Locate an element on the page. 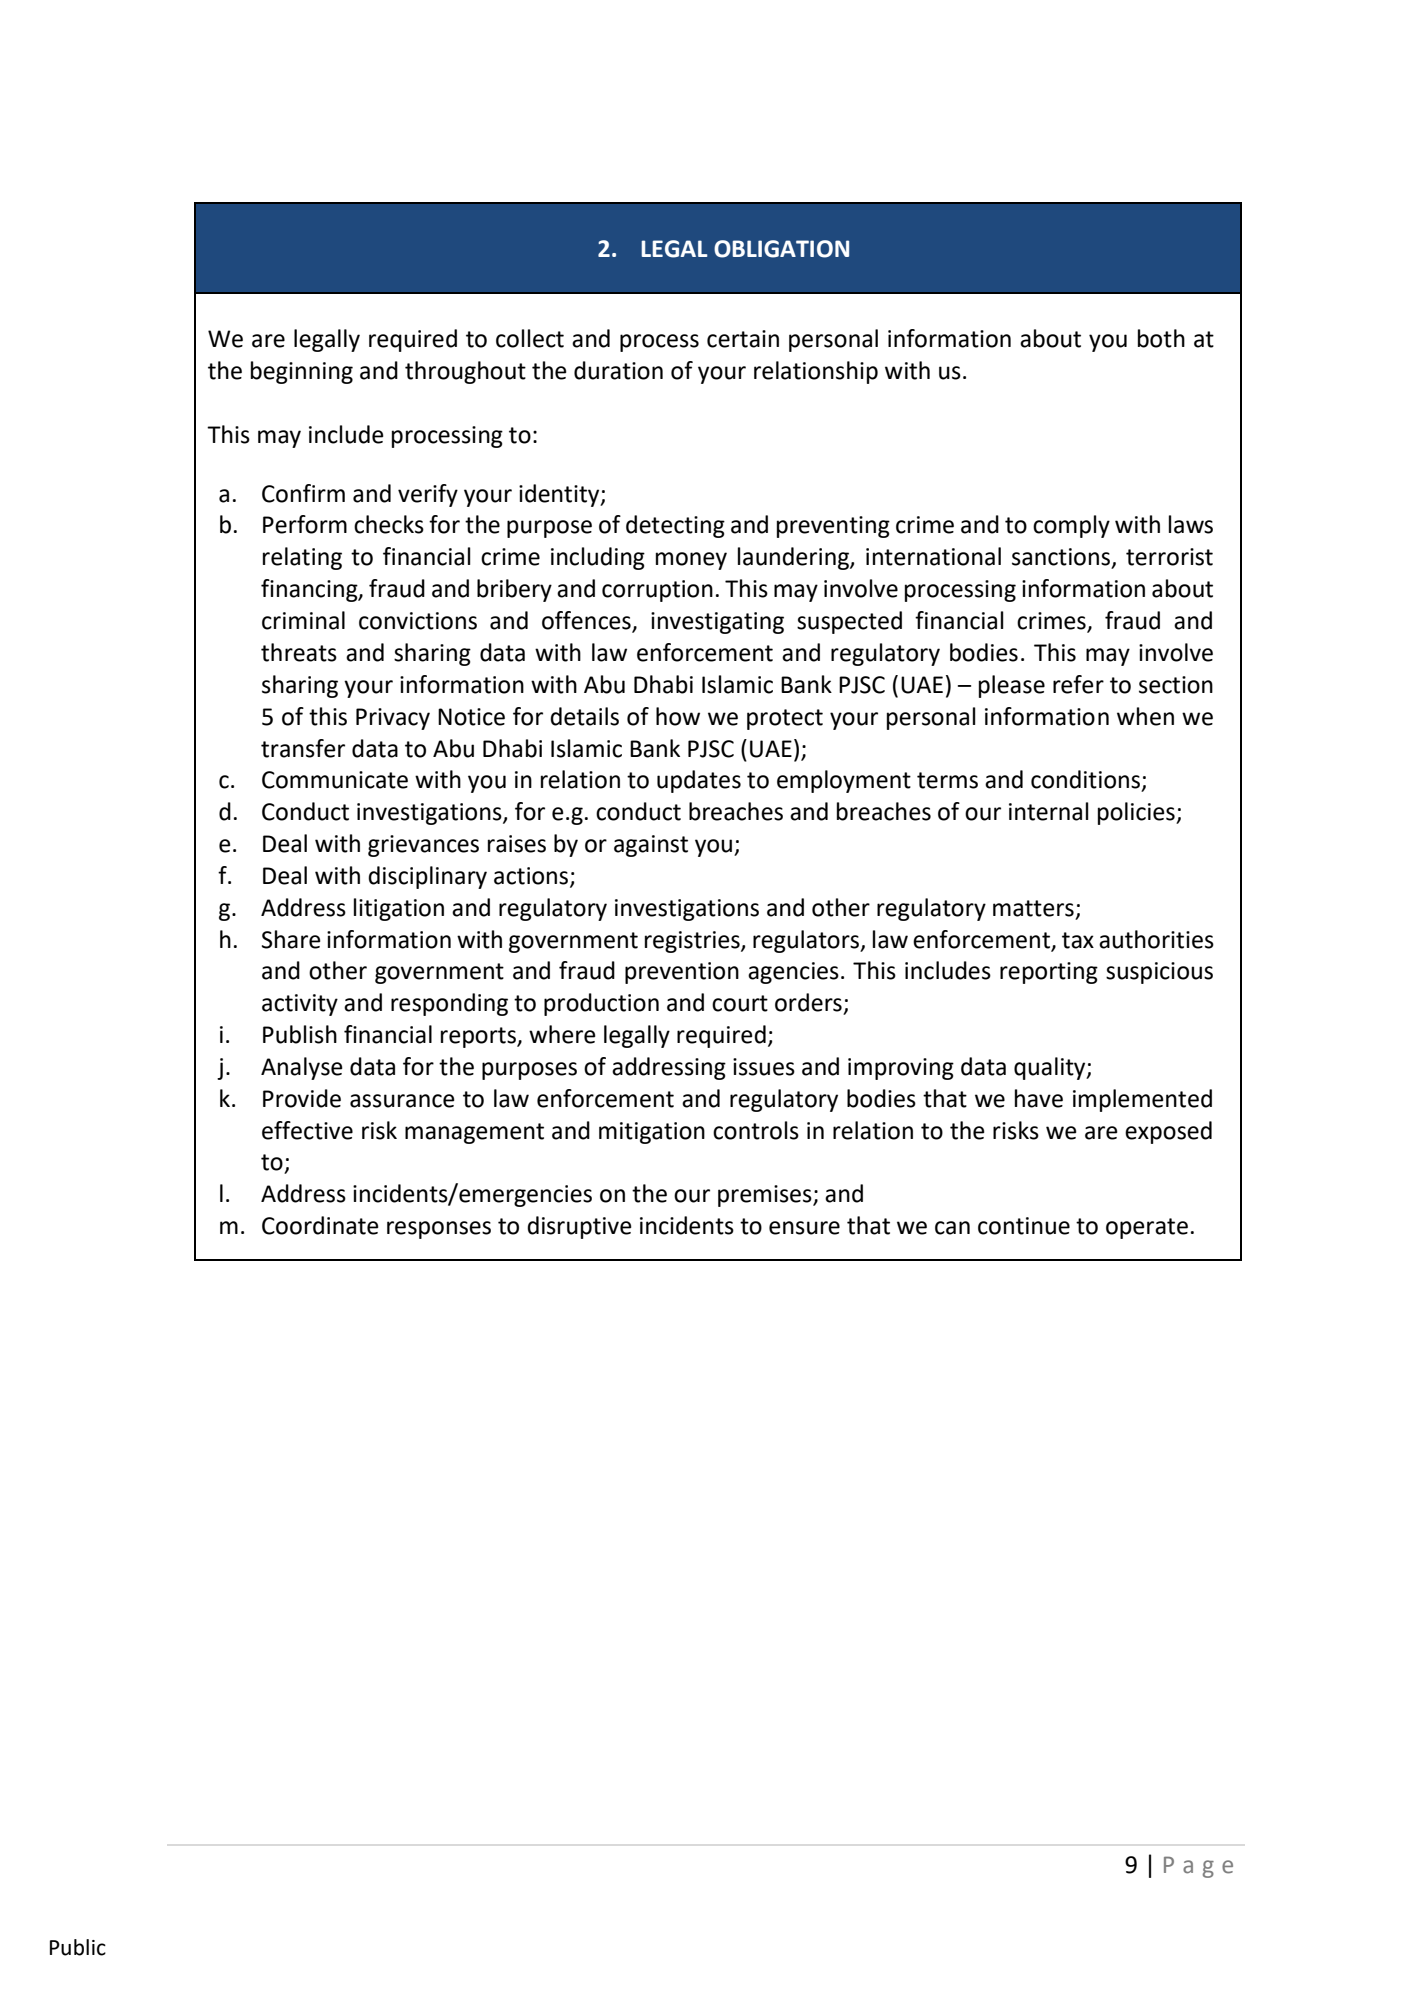 The height and width of the page is (1997, 1412). Public is located at coordinates (78, 1947).
